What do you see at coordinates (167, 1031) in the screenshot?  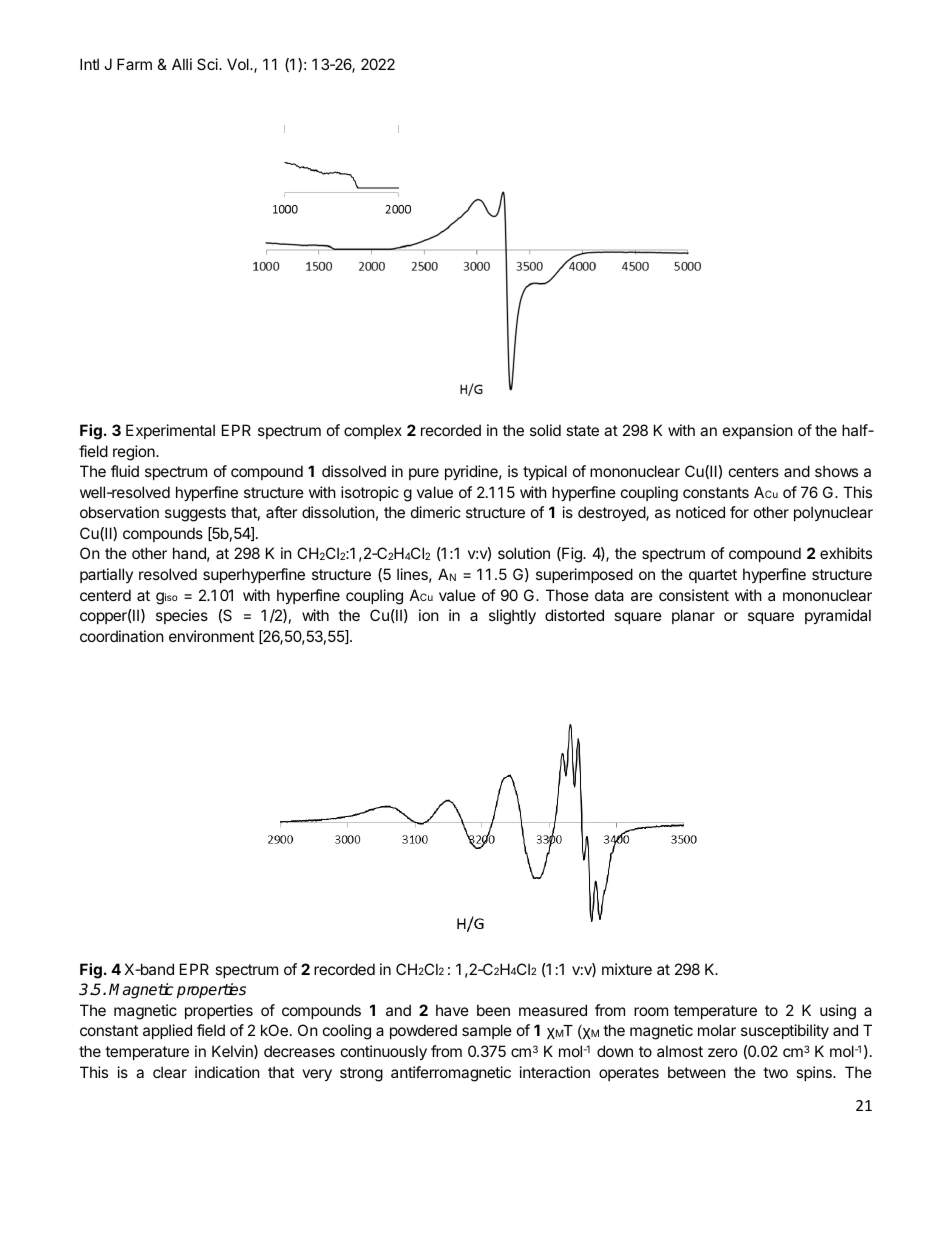 I see `applied` at bounding box center [167, 1031].
